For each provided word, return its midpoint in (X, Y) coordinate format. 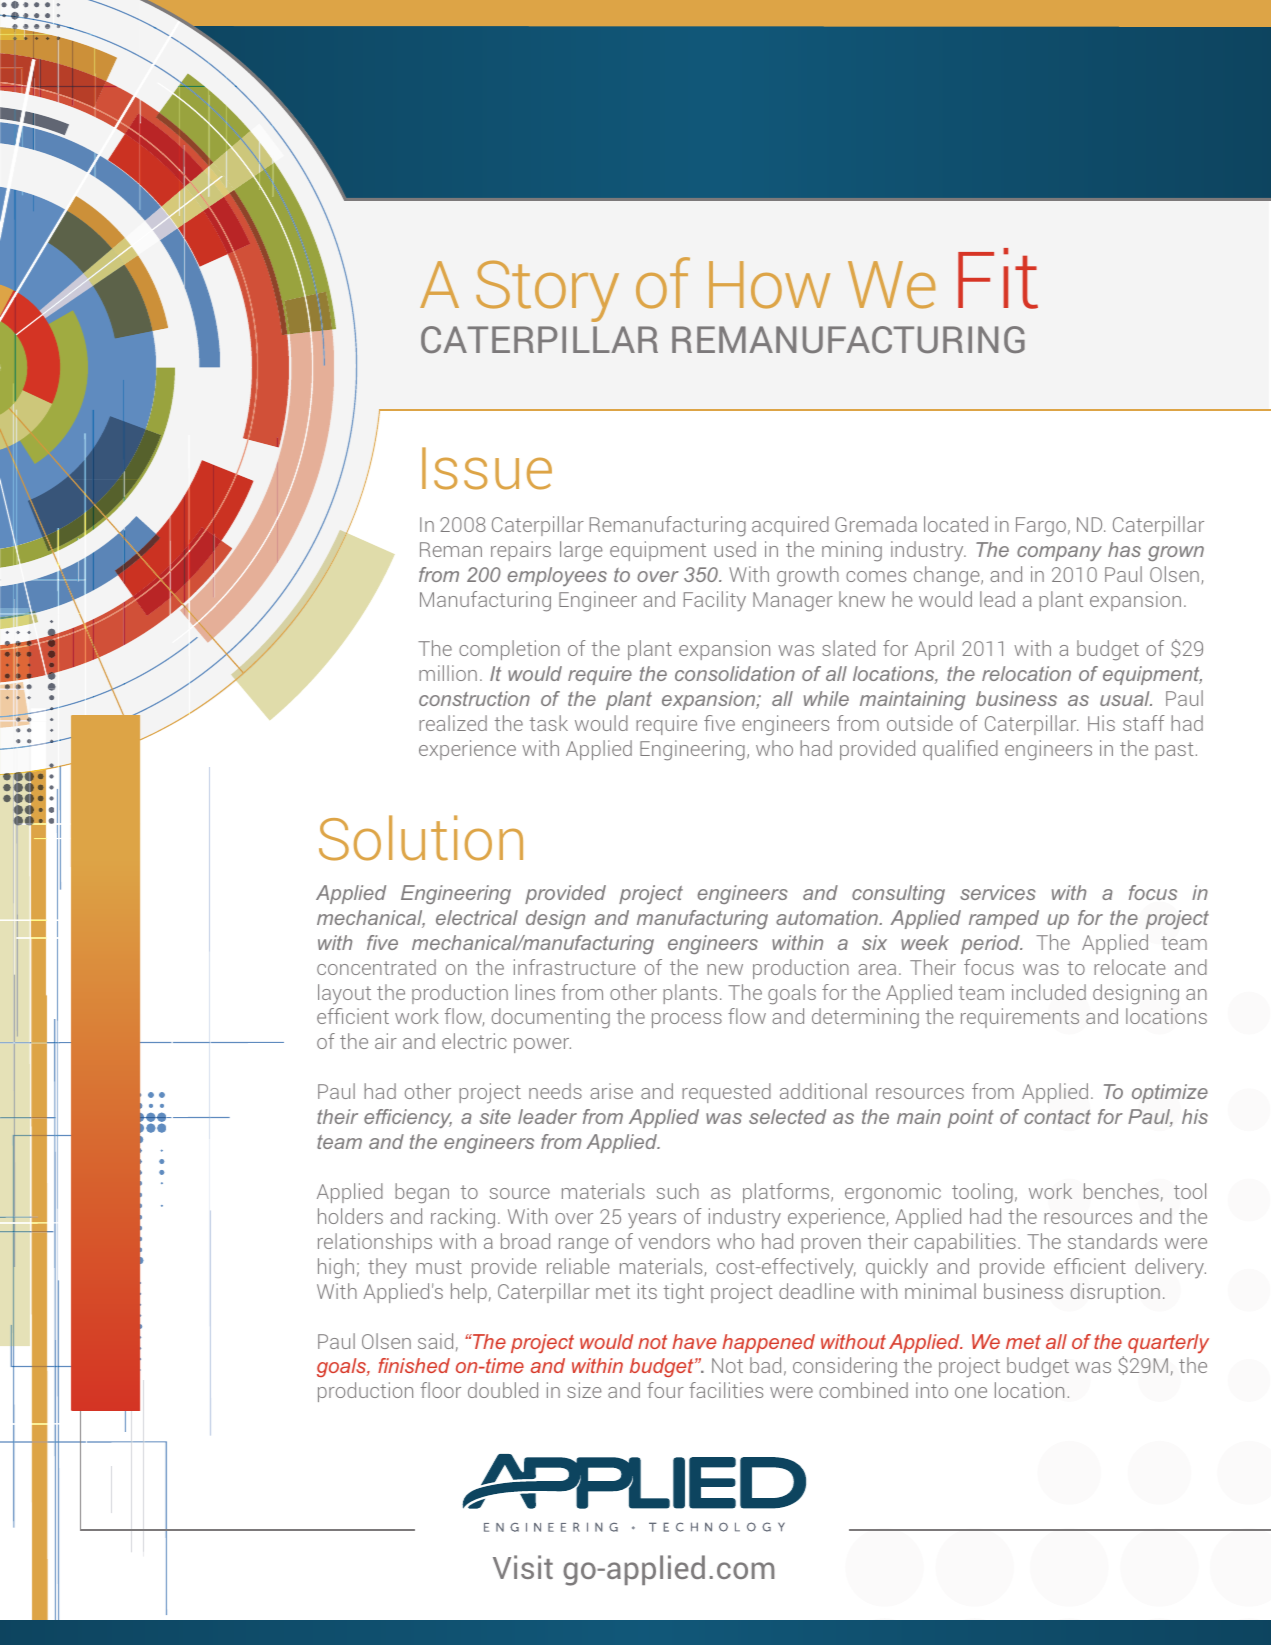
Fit (998, 278)
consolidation (735, 673)
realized (453, 723)
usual (1126, 698)
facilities (726, 1390)
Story (547, 291)
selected (787, 1116)
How (769, 285)
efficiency (408, 1118)
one (971, 1392)
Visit (523, 1567)
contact (1057, 1117)
